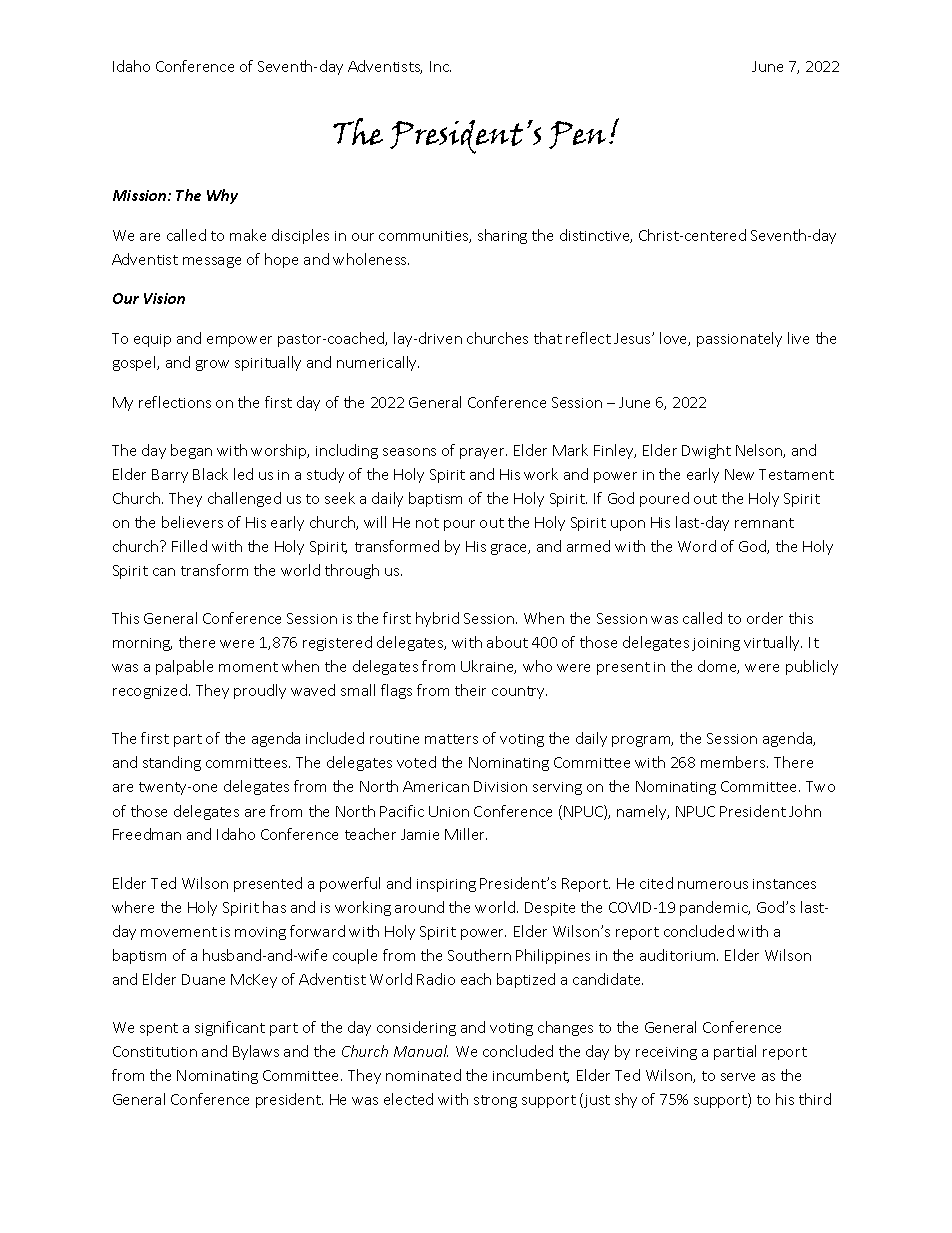  I want to click on make, so click(248, 235).
